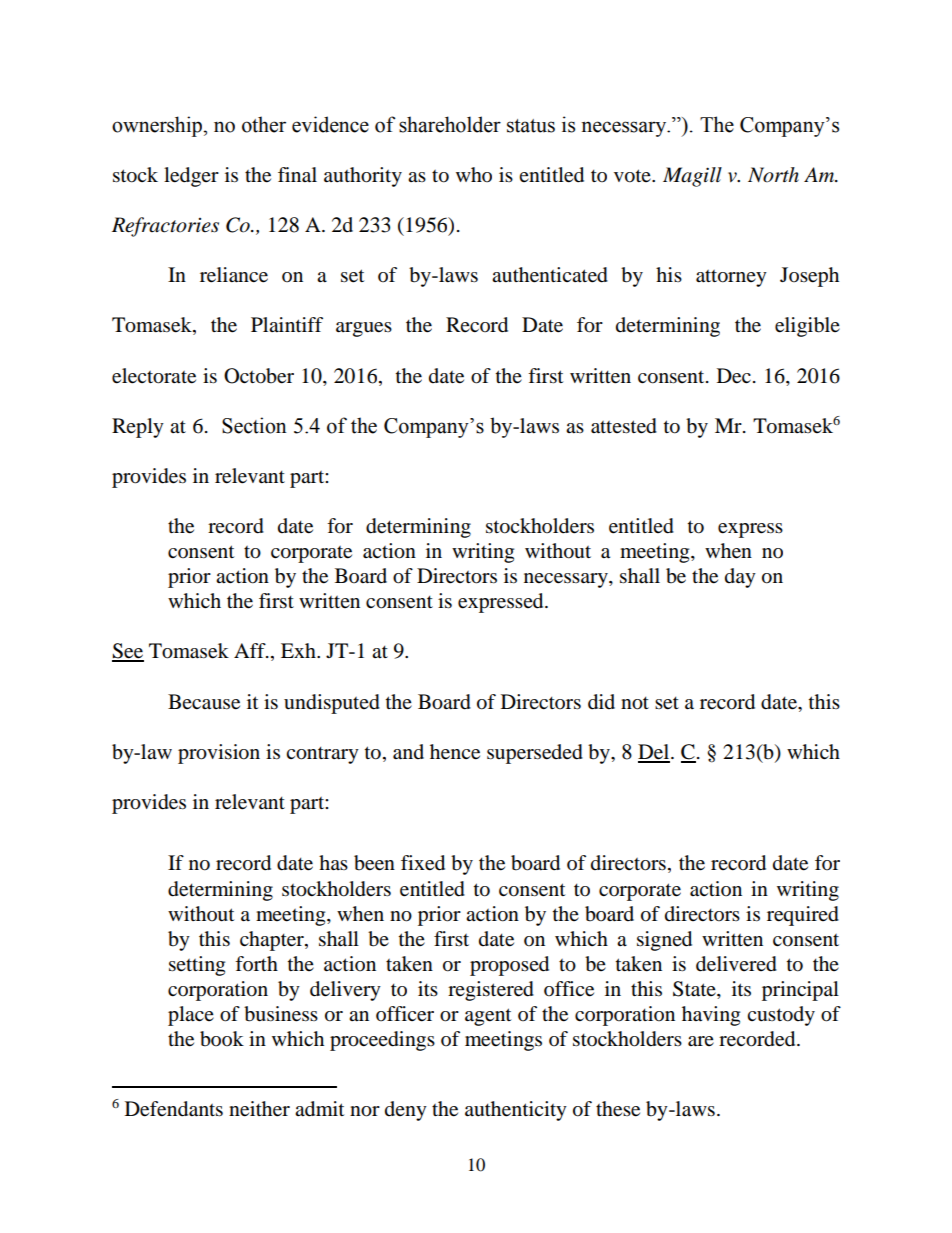 This screenshot has height=1233, width=952. I want to click on required, so click(803, 916).
